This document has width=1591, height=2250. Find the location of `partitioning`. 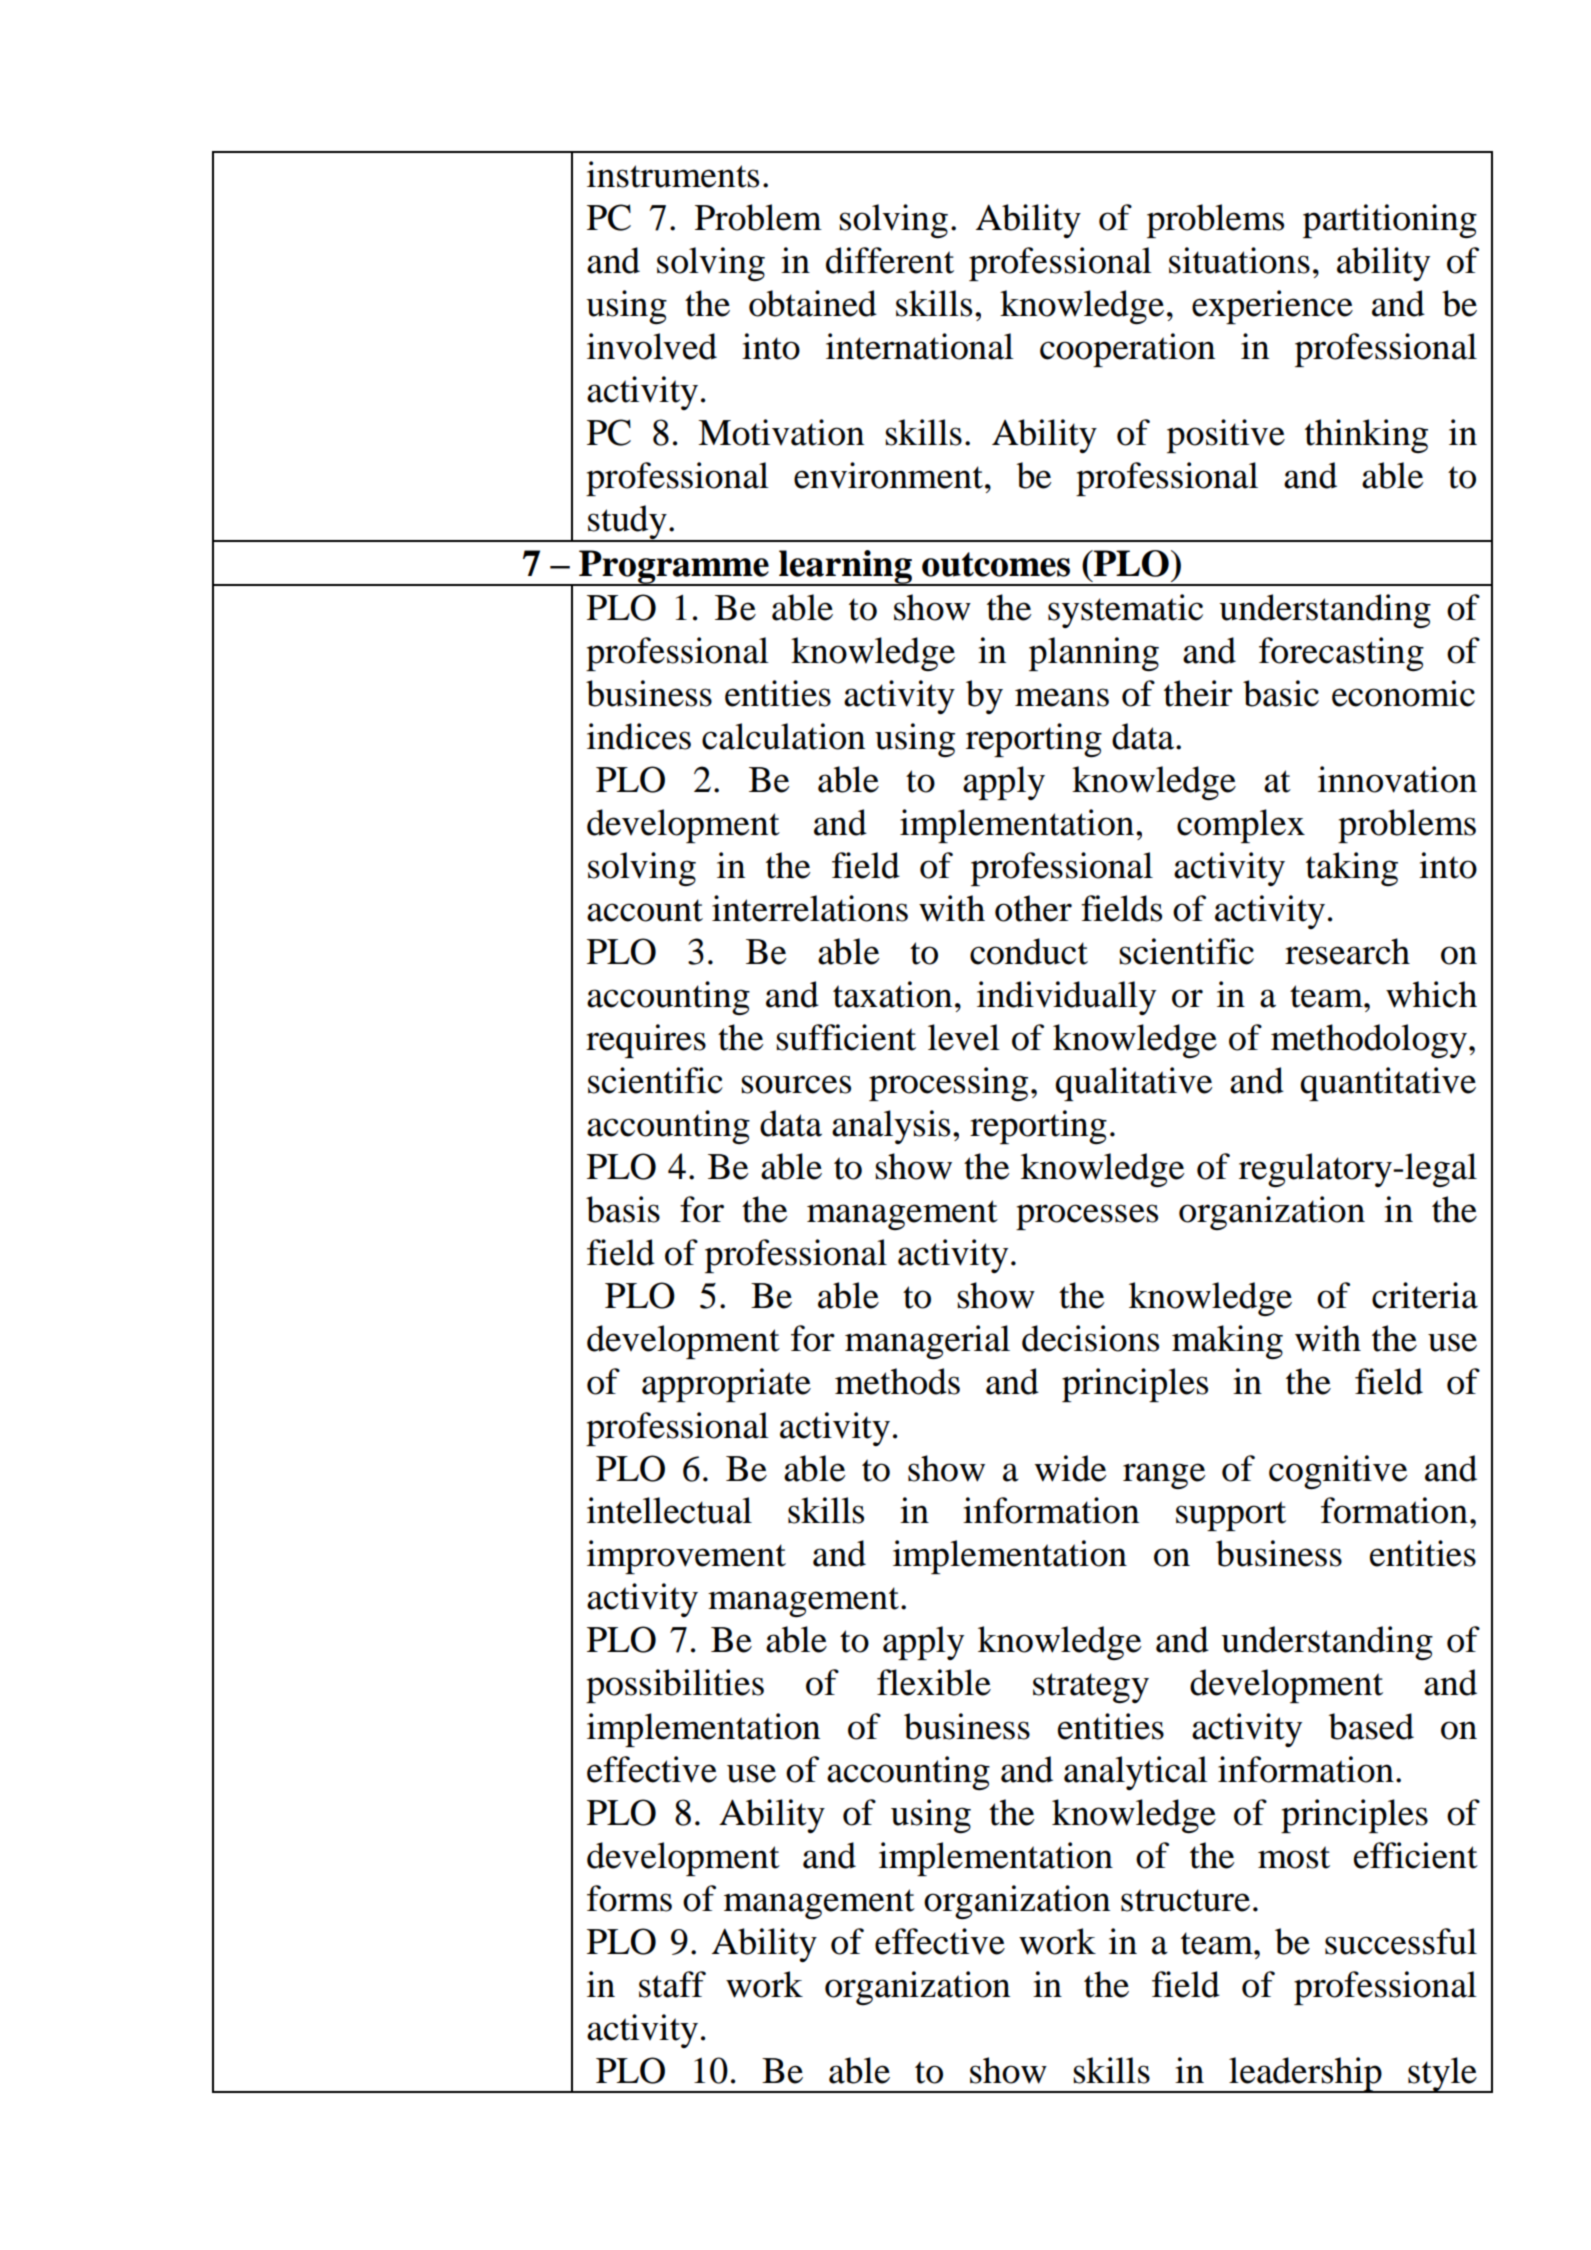

partitioning is located at coordinates (1390, 221).
